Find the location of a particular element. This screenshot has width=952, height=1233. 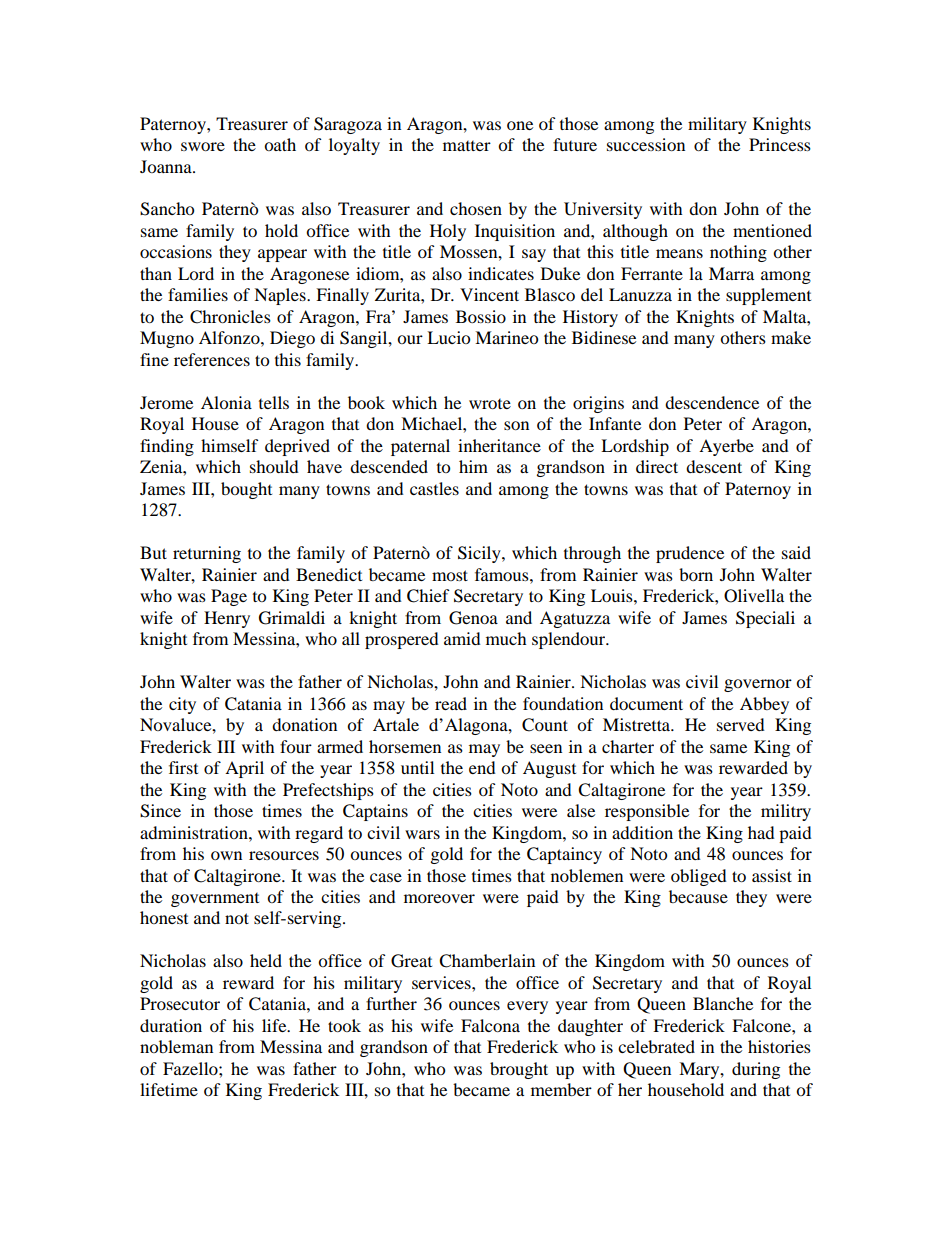

matter is located at coordinates (467, 146).
